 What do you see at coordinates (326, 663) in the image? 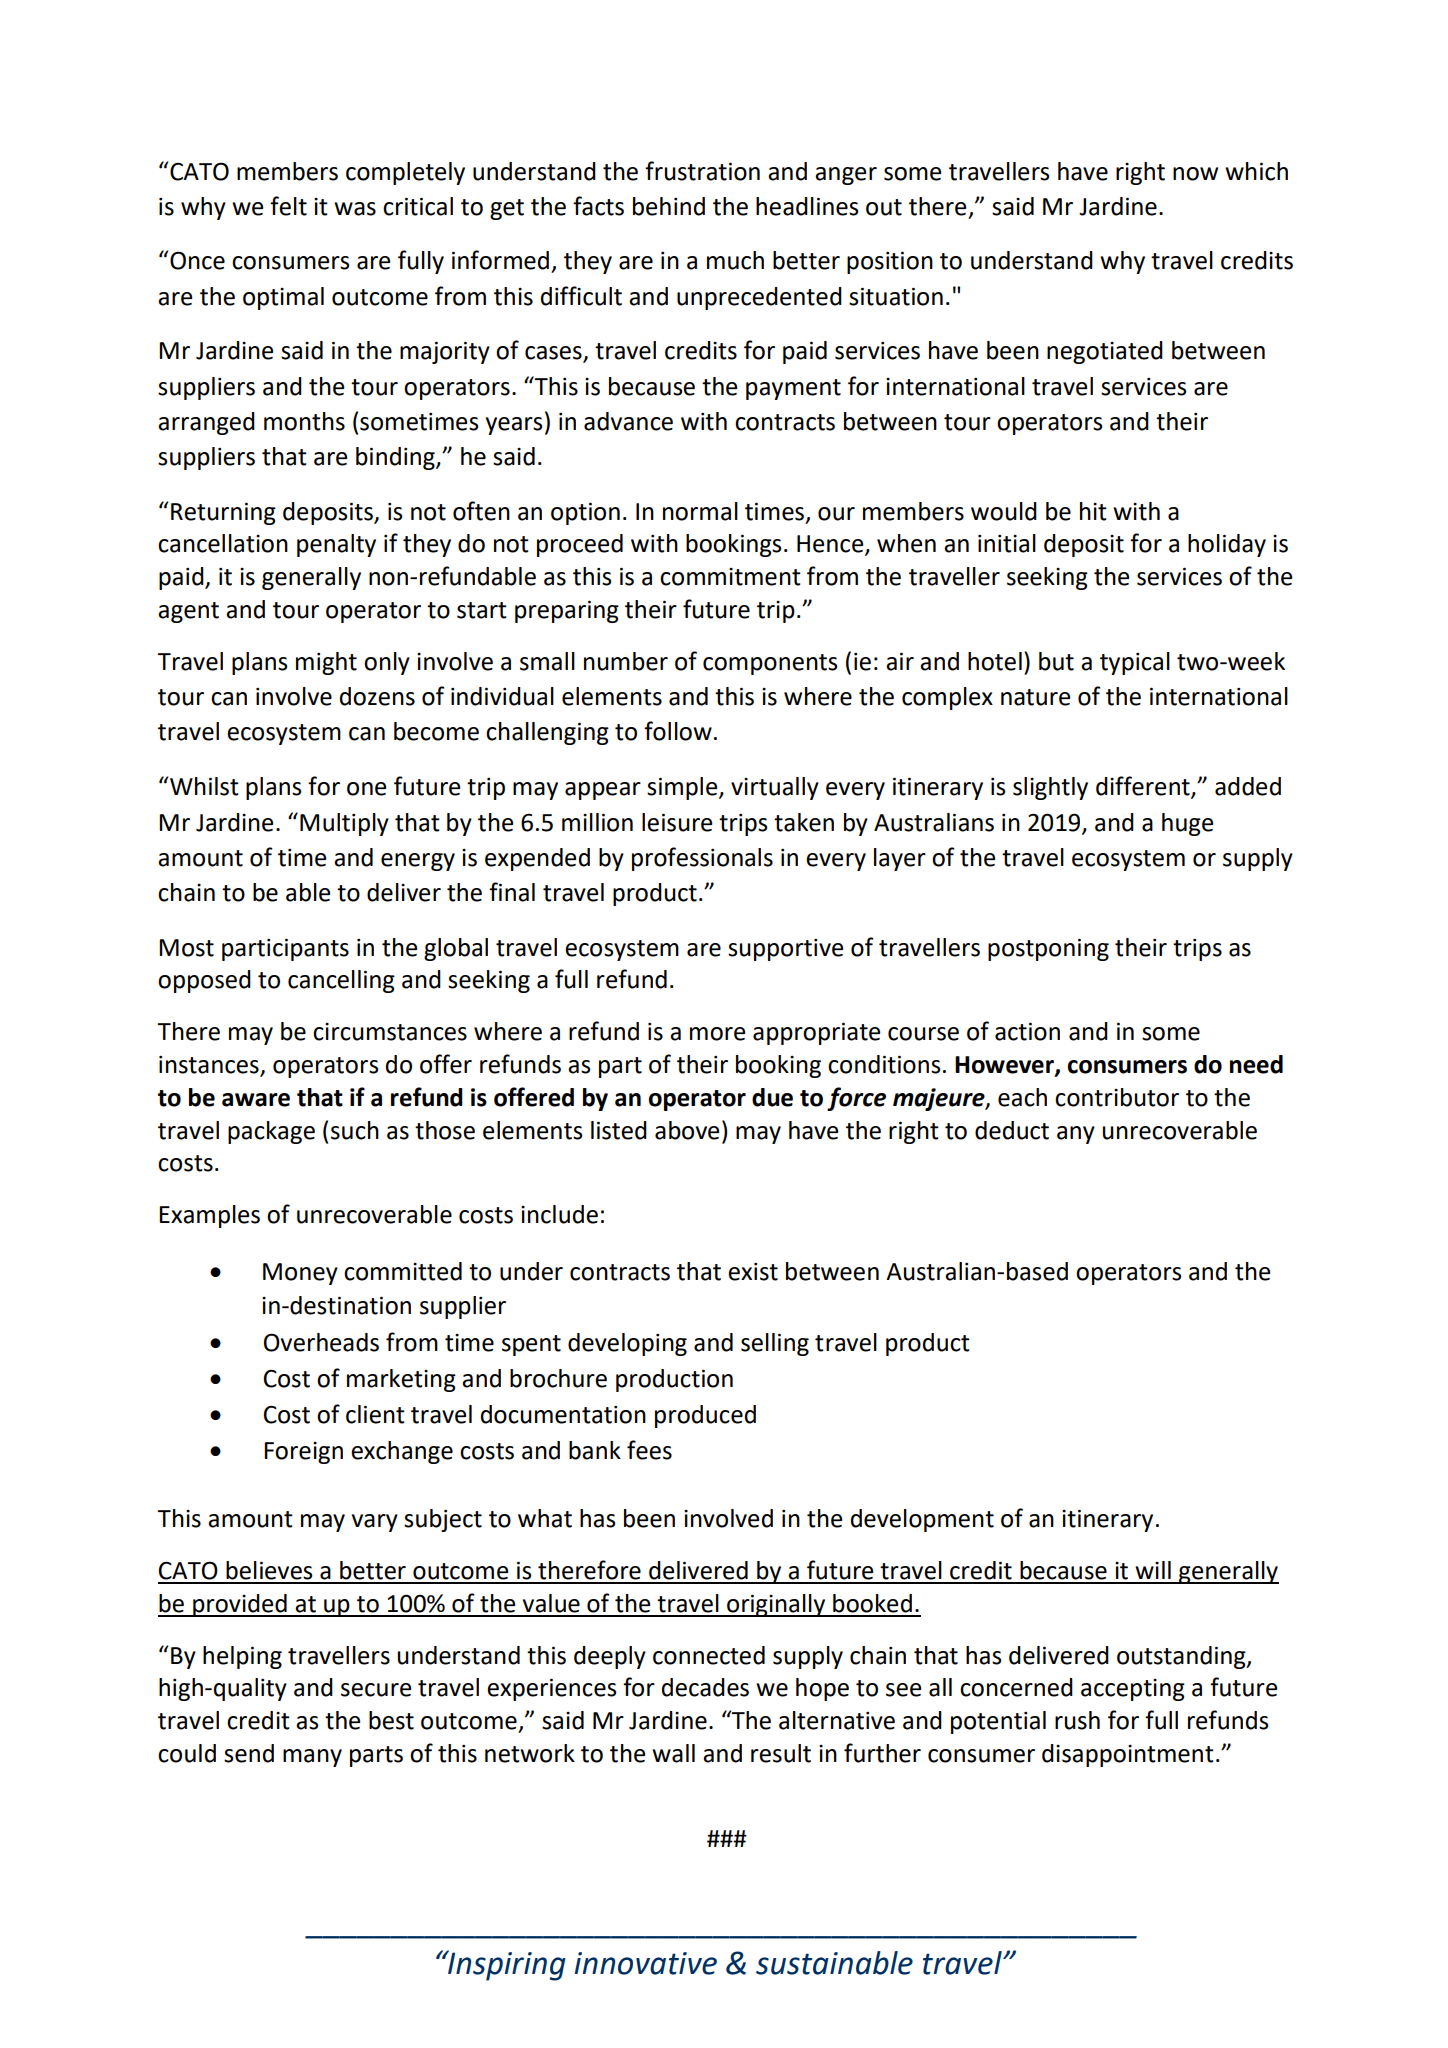
I see `might` at bounding box center [326, 663].
